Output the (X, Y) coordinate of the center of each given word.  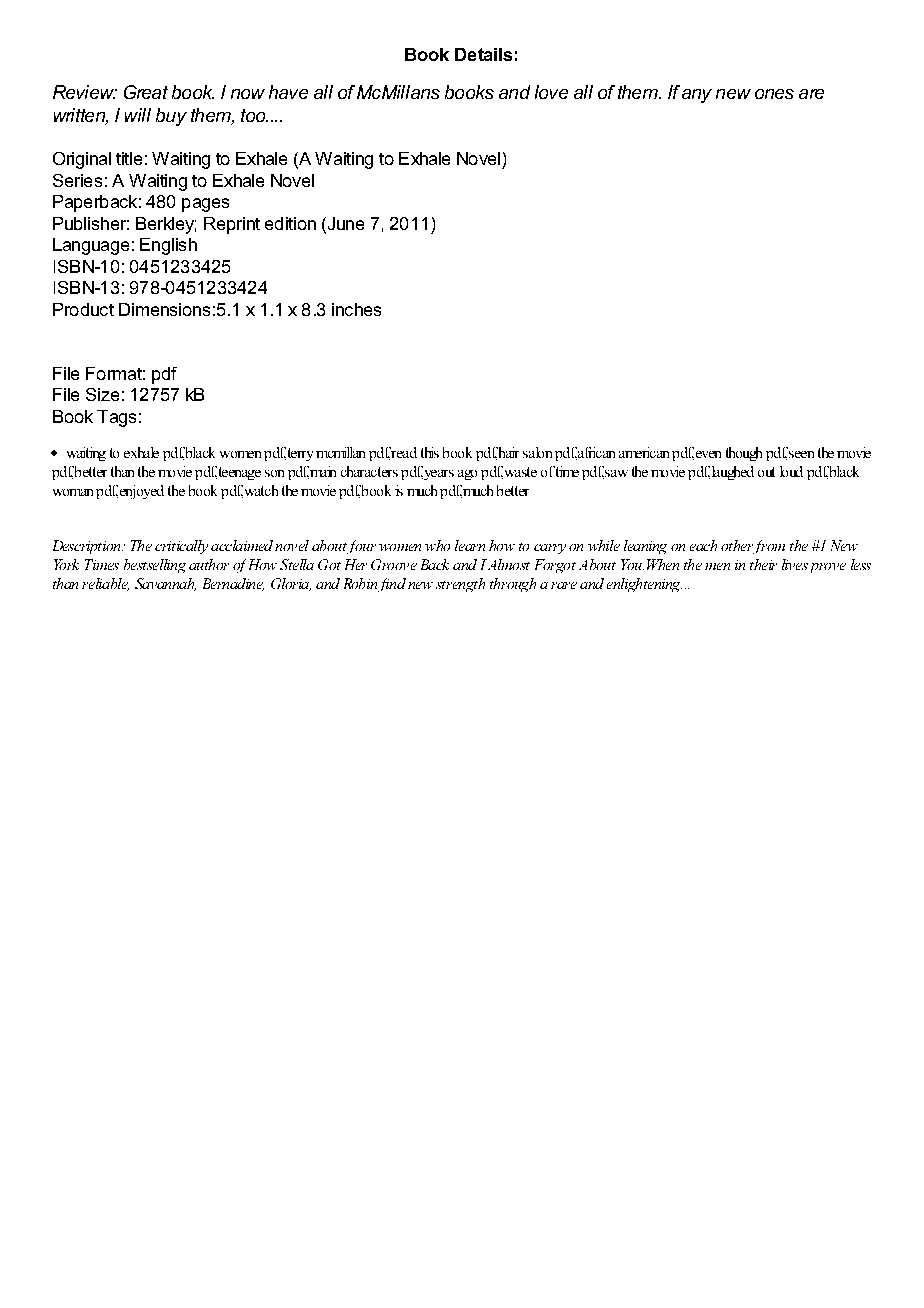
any (697, 96)
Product (83, 309)
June (344, 223)
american (644, 452)
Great (146, 92)
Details (483, 54)
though (744, 454)
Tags (116, 418)
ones (774, 94)
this (430, 452)
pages (205, 205)
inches (356, 309)
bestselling (155, 566)
